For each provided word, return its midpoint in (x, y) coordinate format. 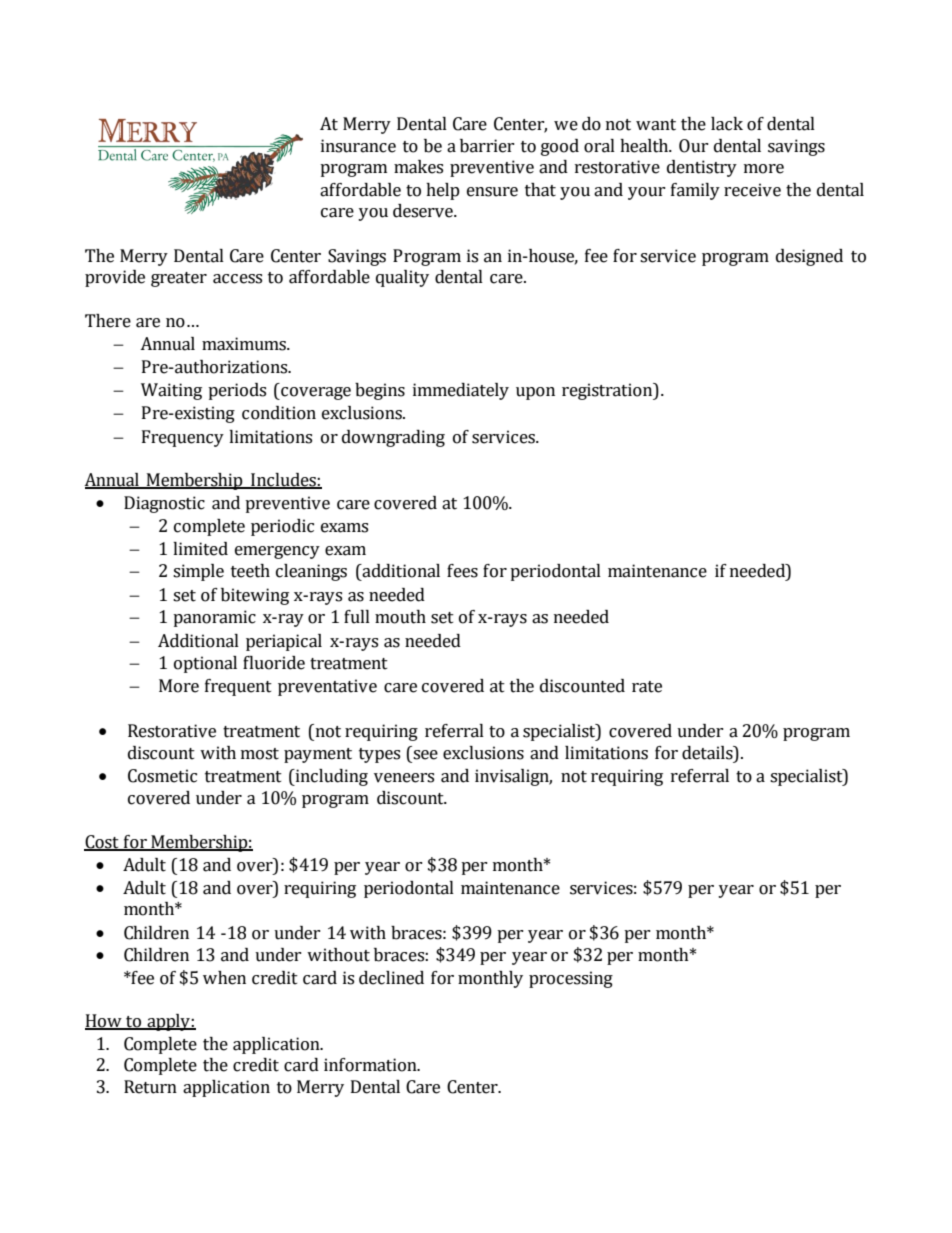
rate (647, 687)
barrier (487, 146)
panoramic (214, 618)
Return (150, 1087)
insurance (358, 146)
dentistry (702, 168)
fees (462, 571)
